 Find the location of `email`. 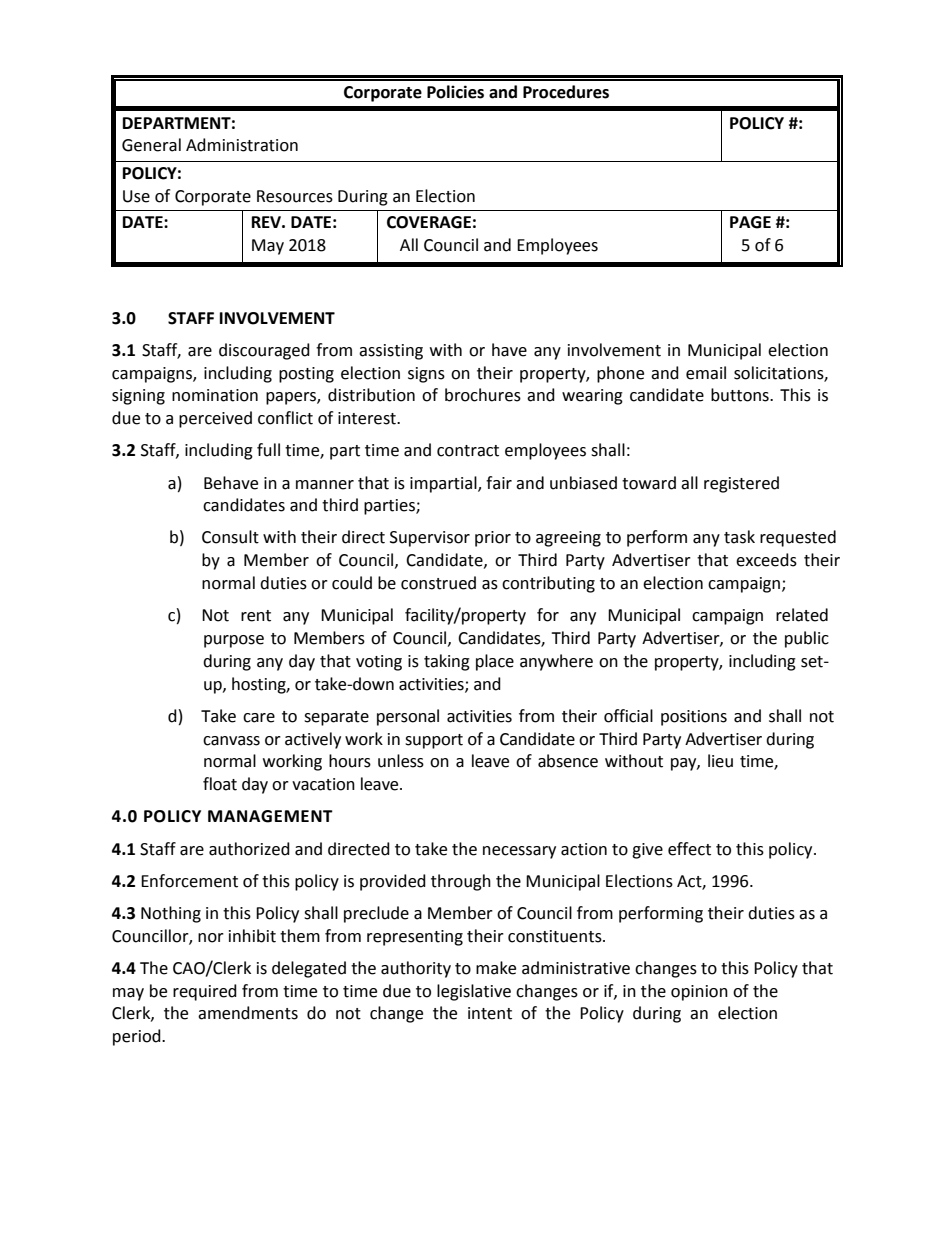

email is located at coordinates (706, 373).
